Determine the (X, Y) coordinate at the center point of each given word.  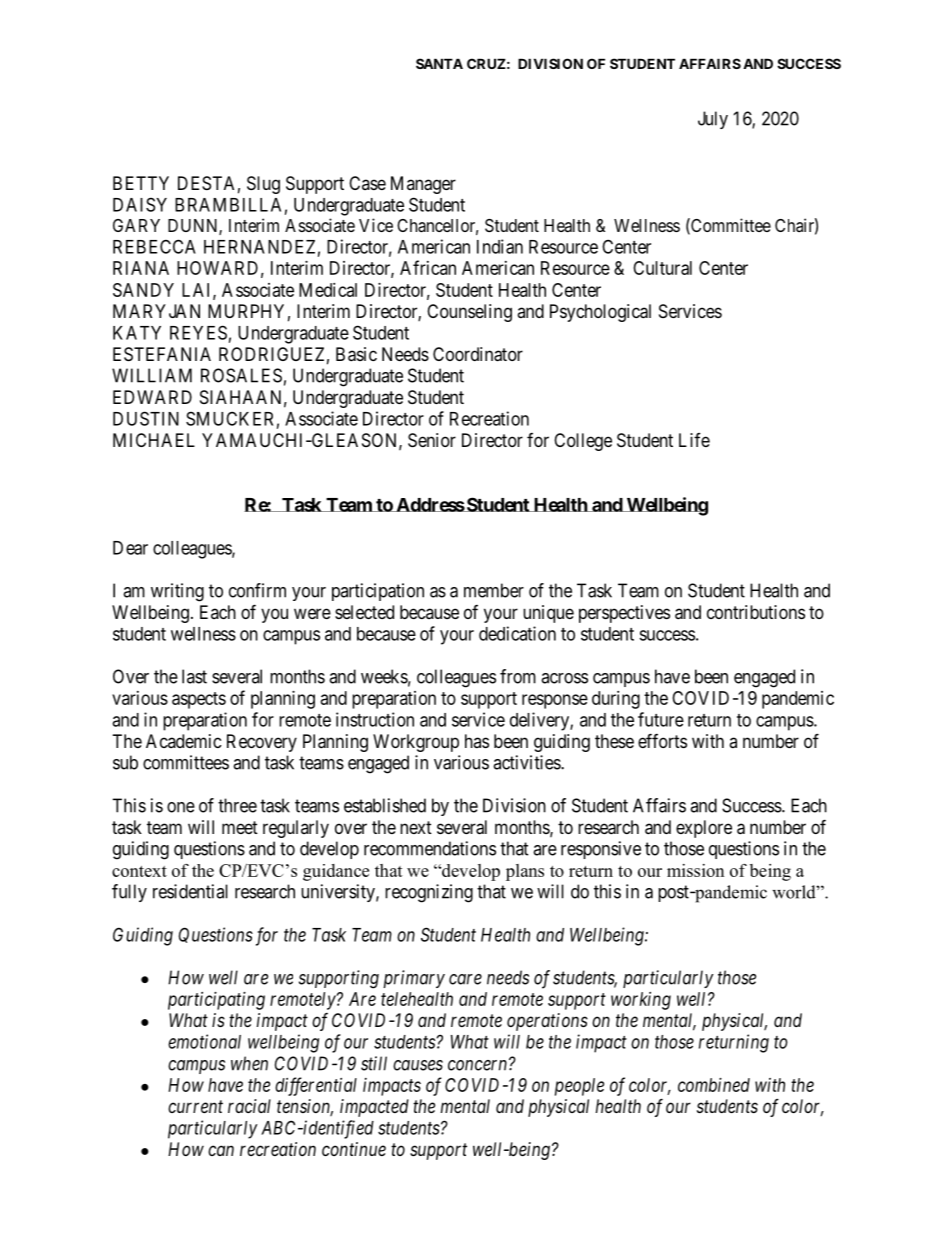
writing (177, 592)
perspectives (624, 614)
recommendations (430, 848)
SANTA (439, 63)
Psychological (600, 313)
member (494, 590)
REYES (198, 332)
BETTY (141, 183)
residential (190, 891)
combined (714, 1085)
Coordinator (478, 354)
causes (418, 1065)
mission (695, 870)
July (713, 120)
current (195, 1106)
